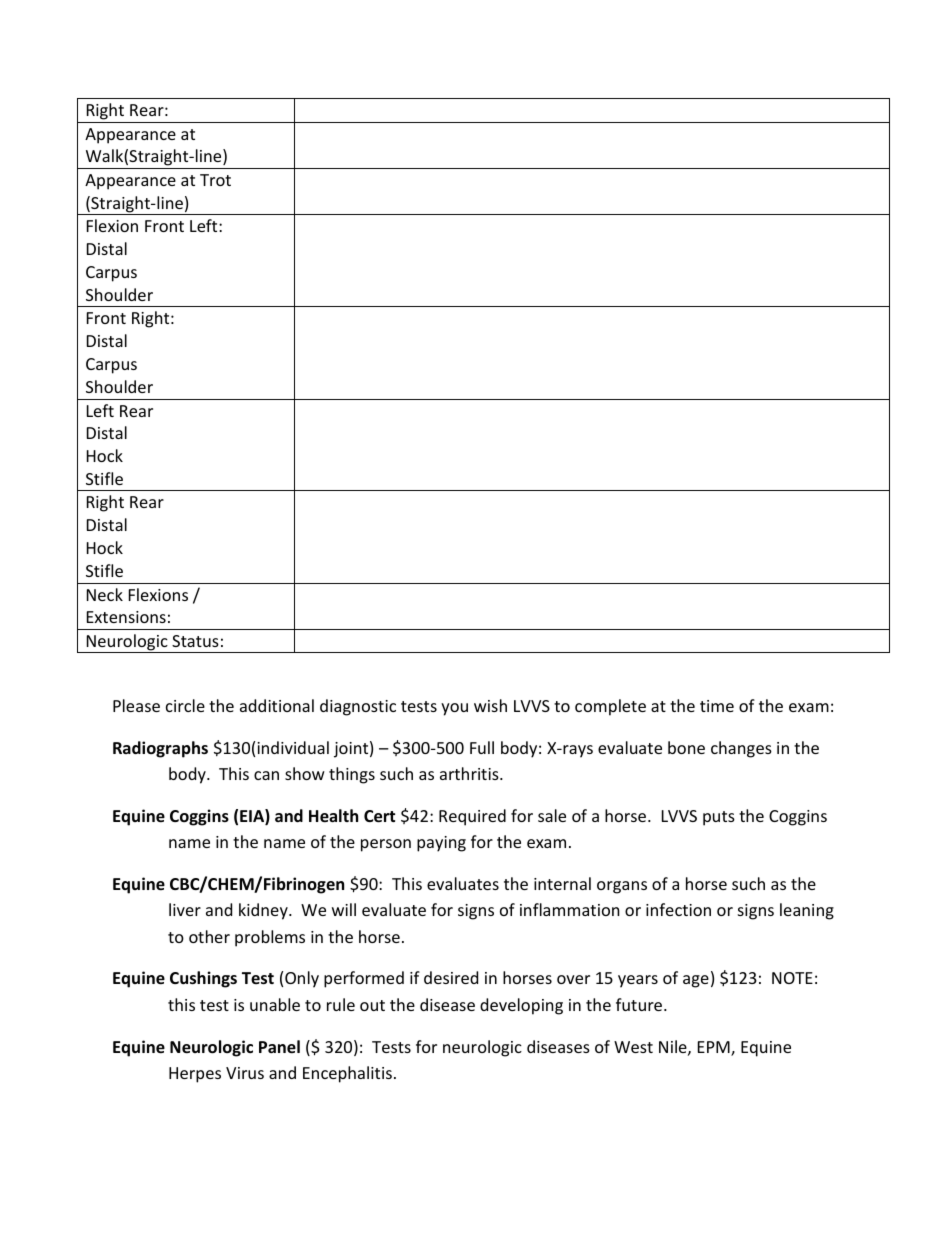 Image resolution: width=952 pixels, height=1233 pixels. Describe the element at coordinates (195, 1075) in the image. I see `Herpes` at that location.
